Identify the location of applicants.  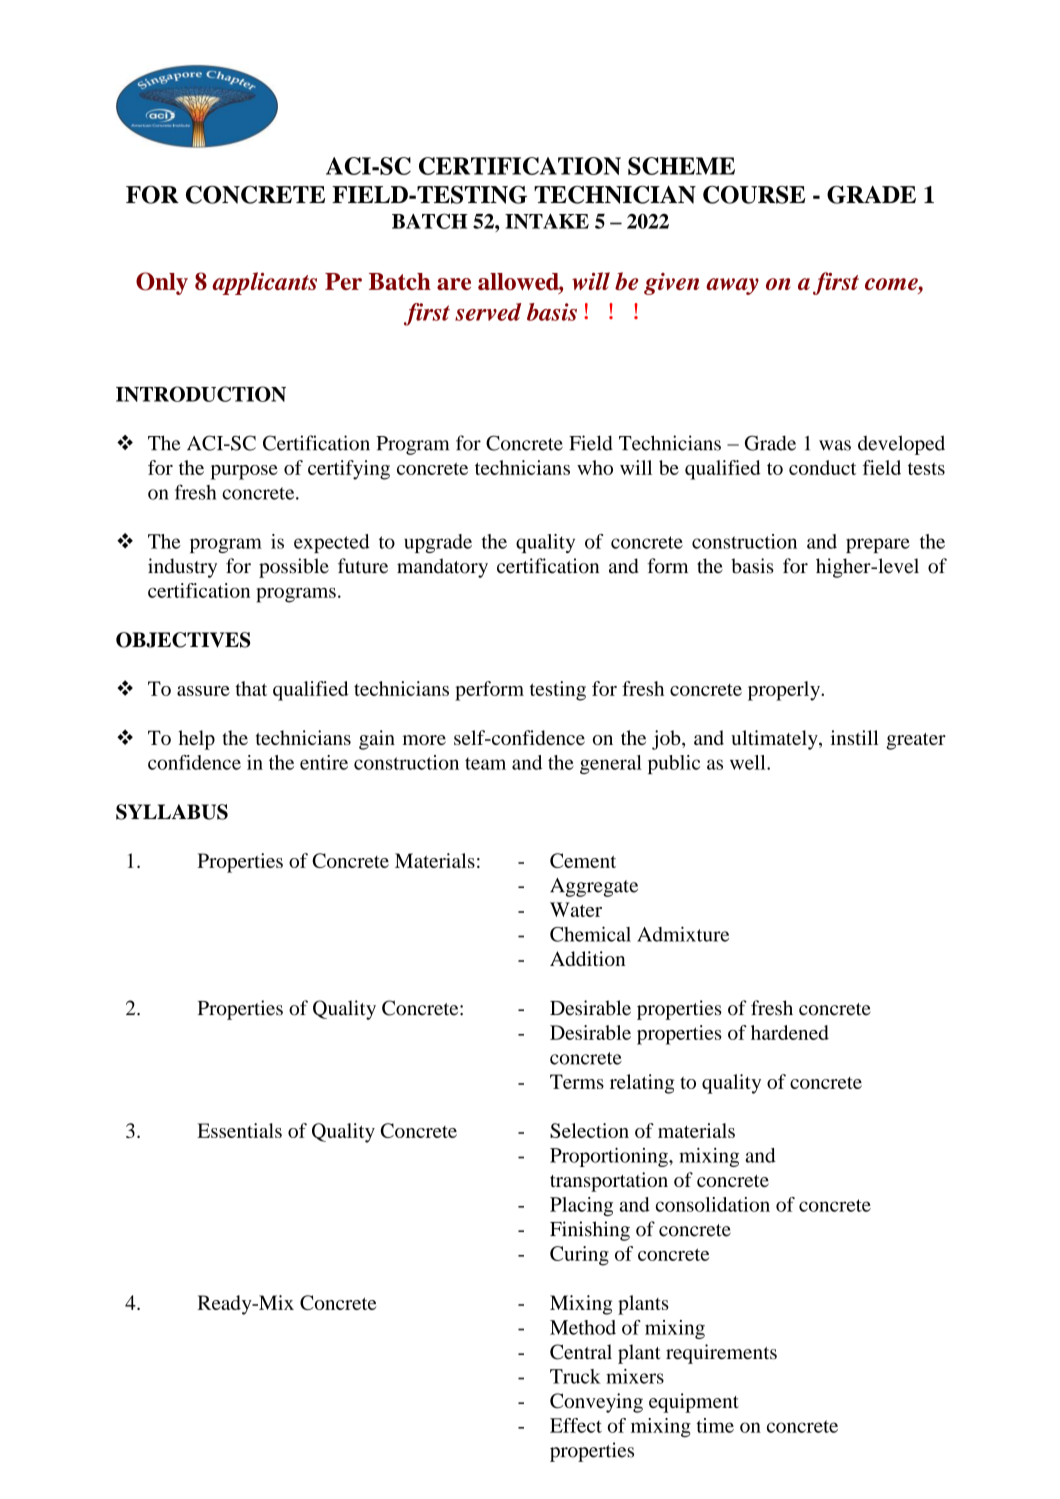
(264, 283).
